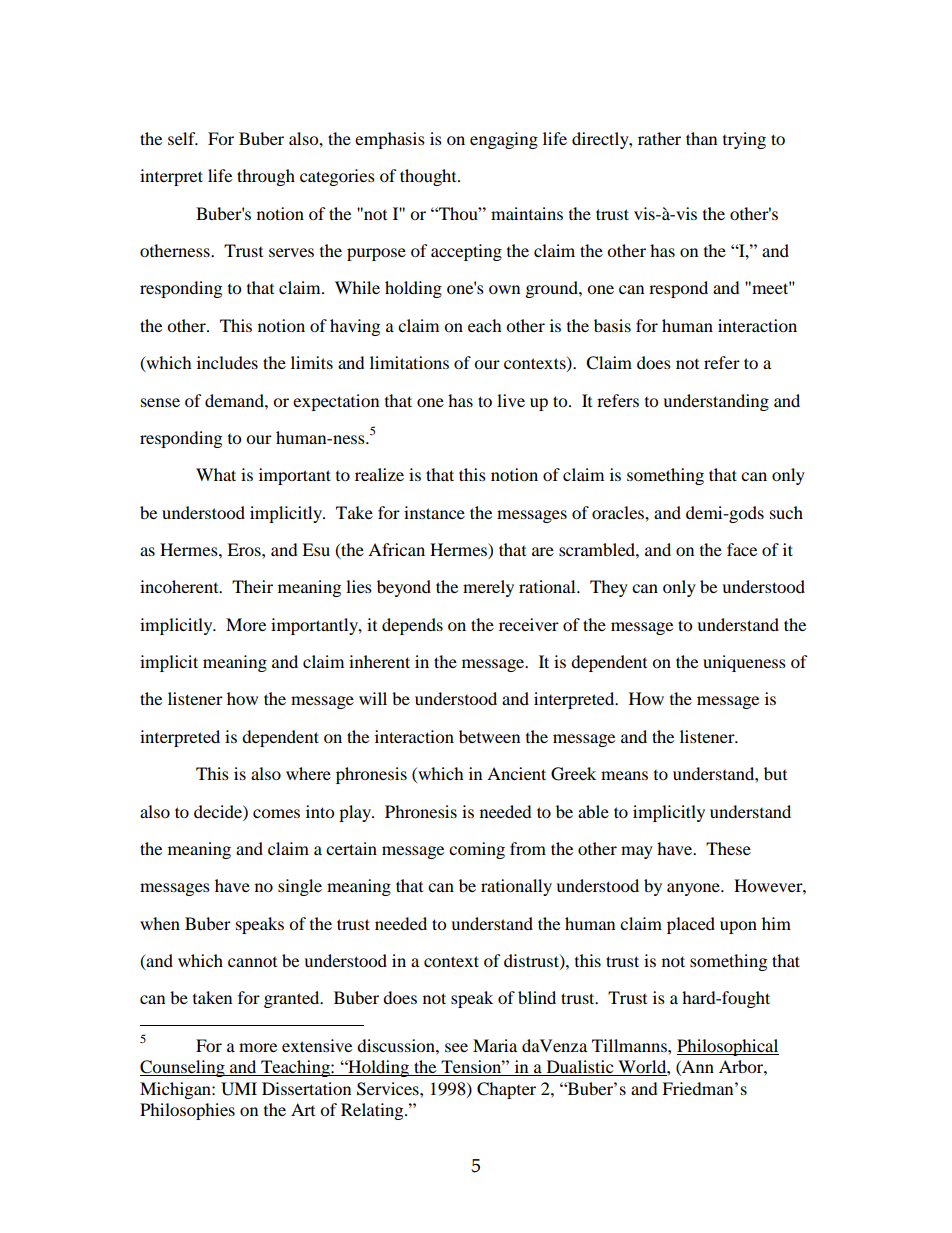  I want to click on than, so click(701, 138).
